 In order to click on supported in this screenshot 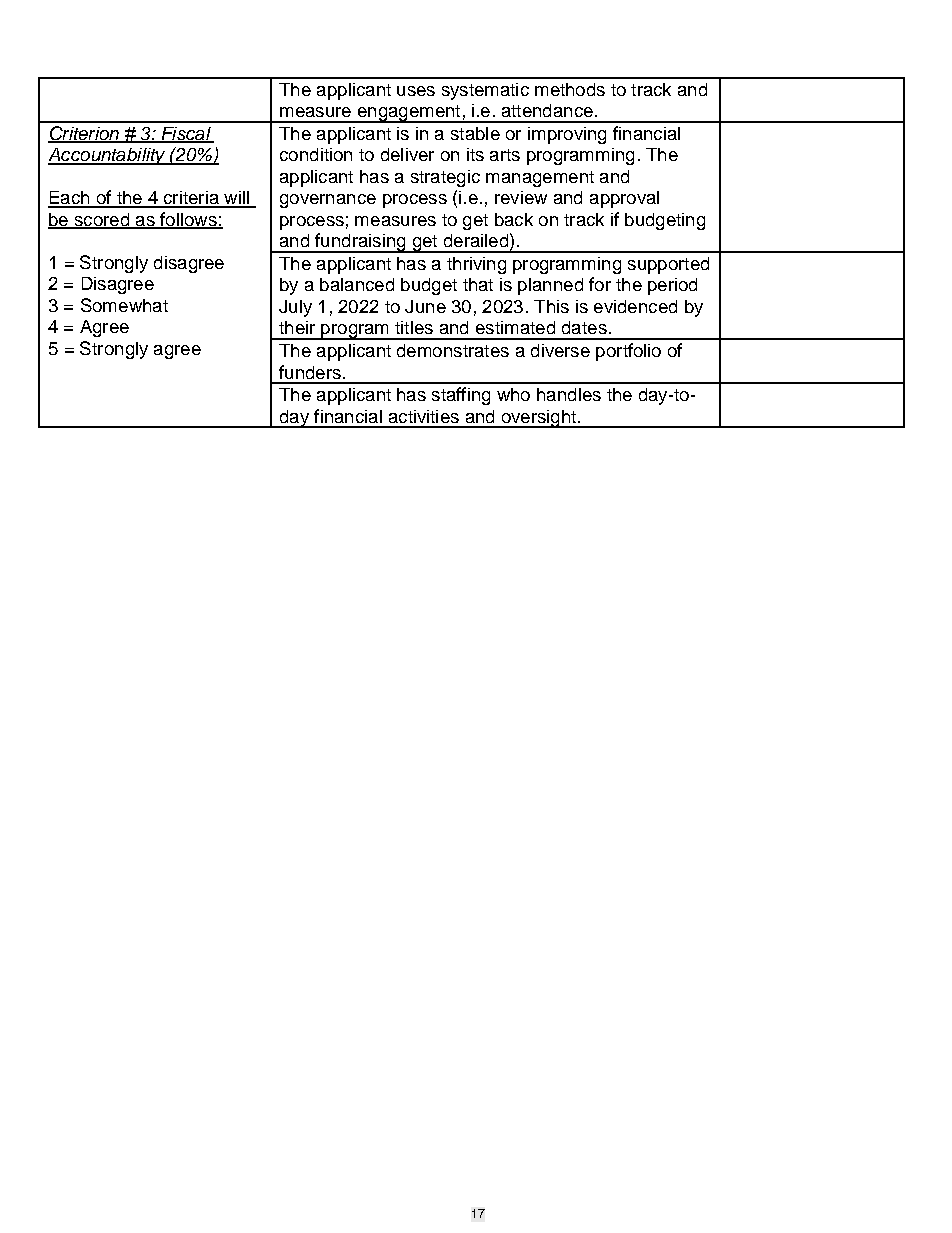, I will do `click(668, 265)`.
